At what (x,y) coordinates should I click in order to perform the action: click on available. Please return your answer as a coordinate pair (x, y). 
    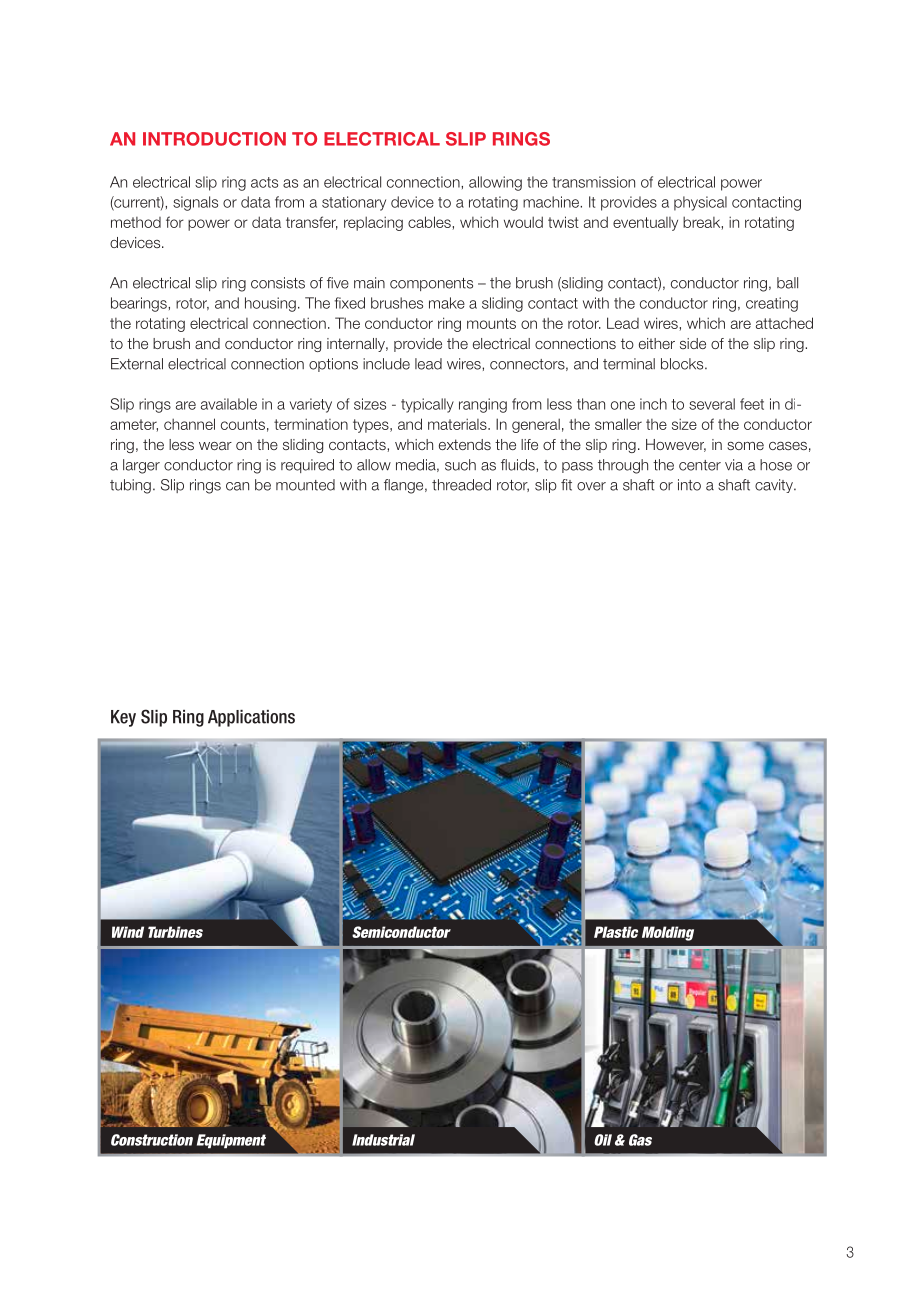
    Looking at the image, I should click on (229, 404).
